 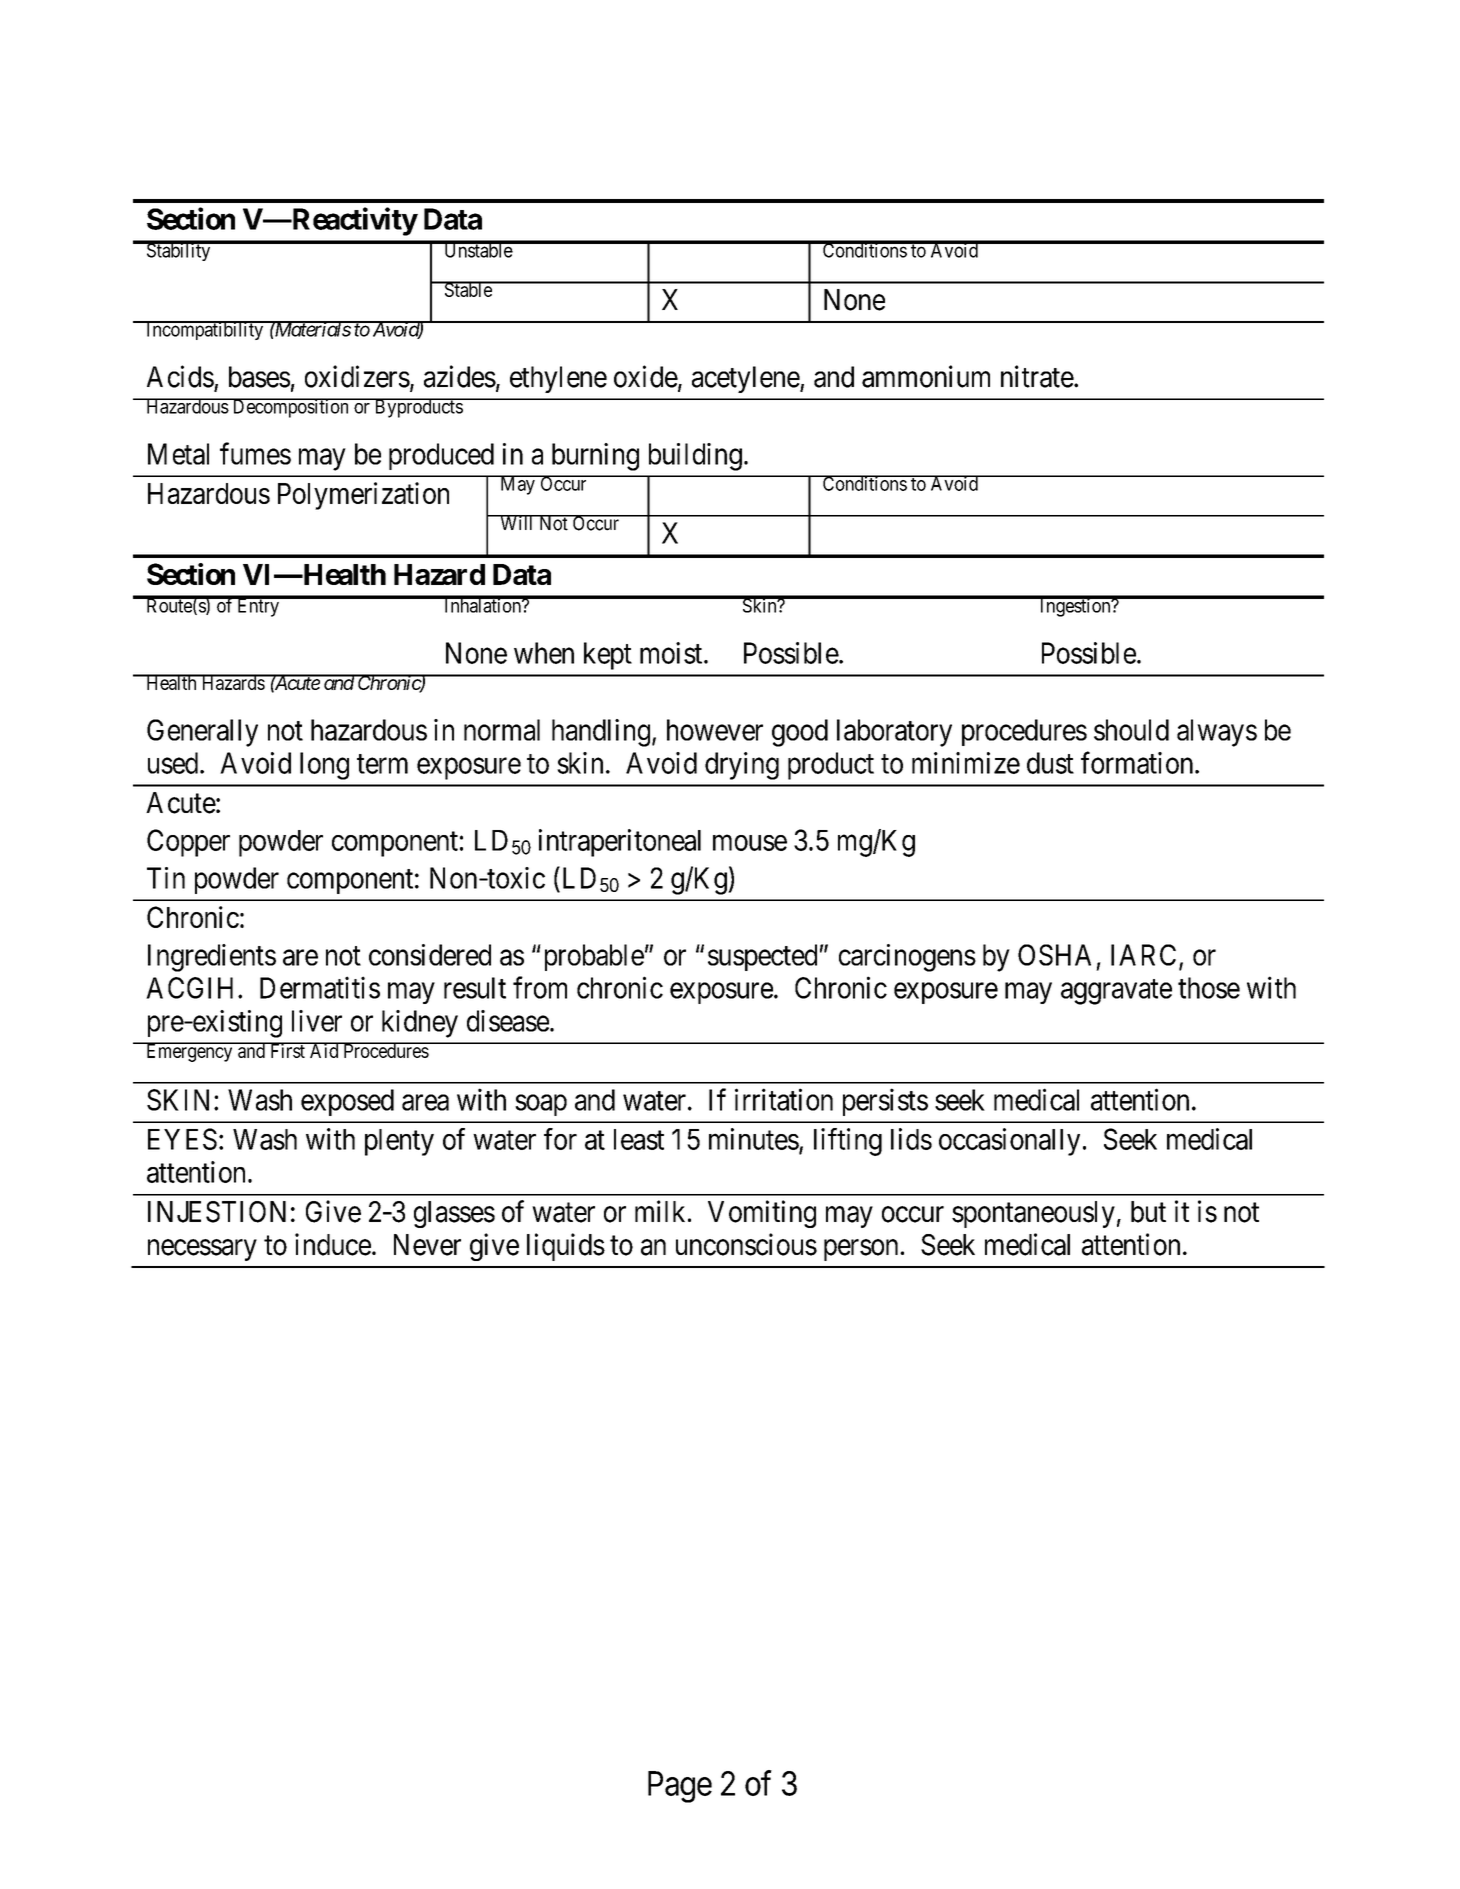 I want to click on induce, so click(x=333, y=1244).
